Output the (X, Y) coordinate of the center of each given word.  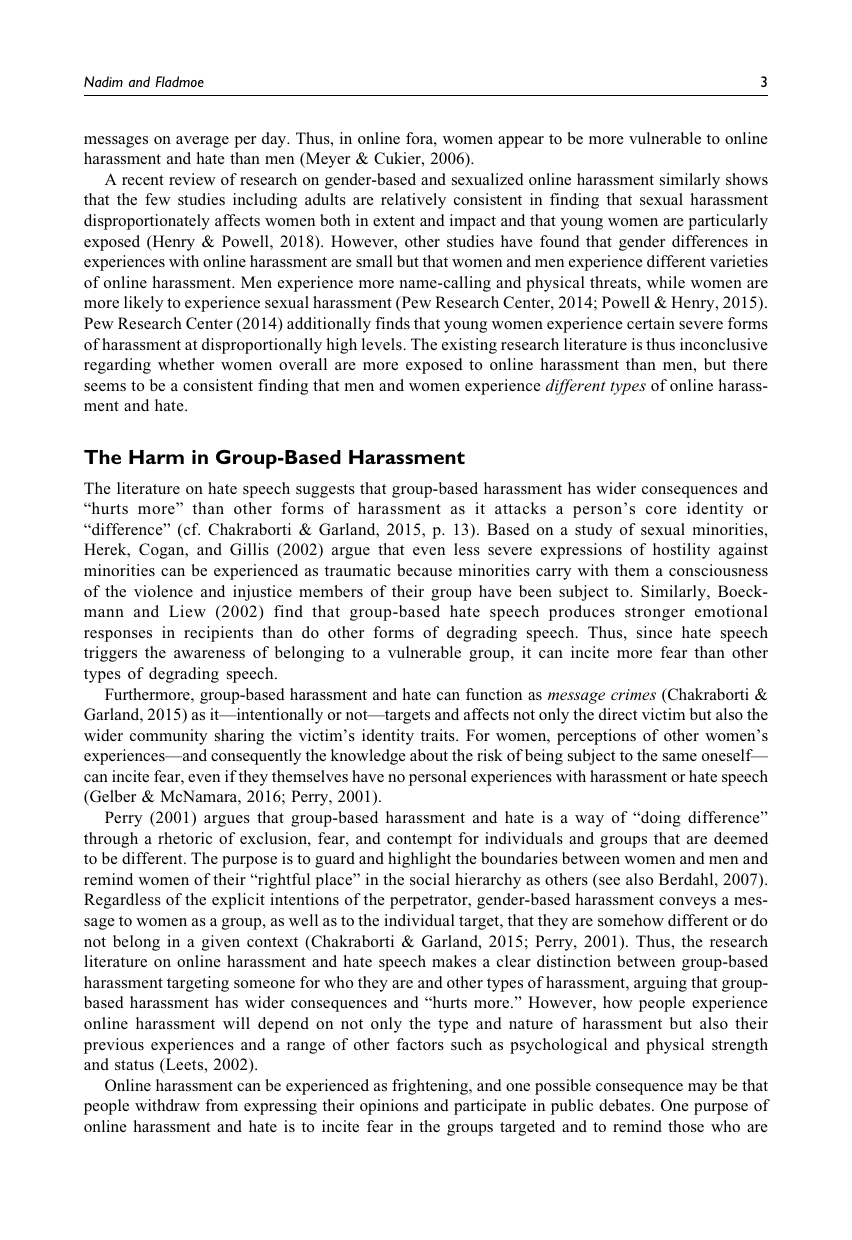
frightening (431, 1087)
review (192, 179)
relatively (413, 201)
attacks (520, 508)
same (680, 757)
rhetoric (185, 838)
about (429, 755)
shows (747, 179)
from (221, 1105)
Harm (156, 457)
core (661, 510)
